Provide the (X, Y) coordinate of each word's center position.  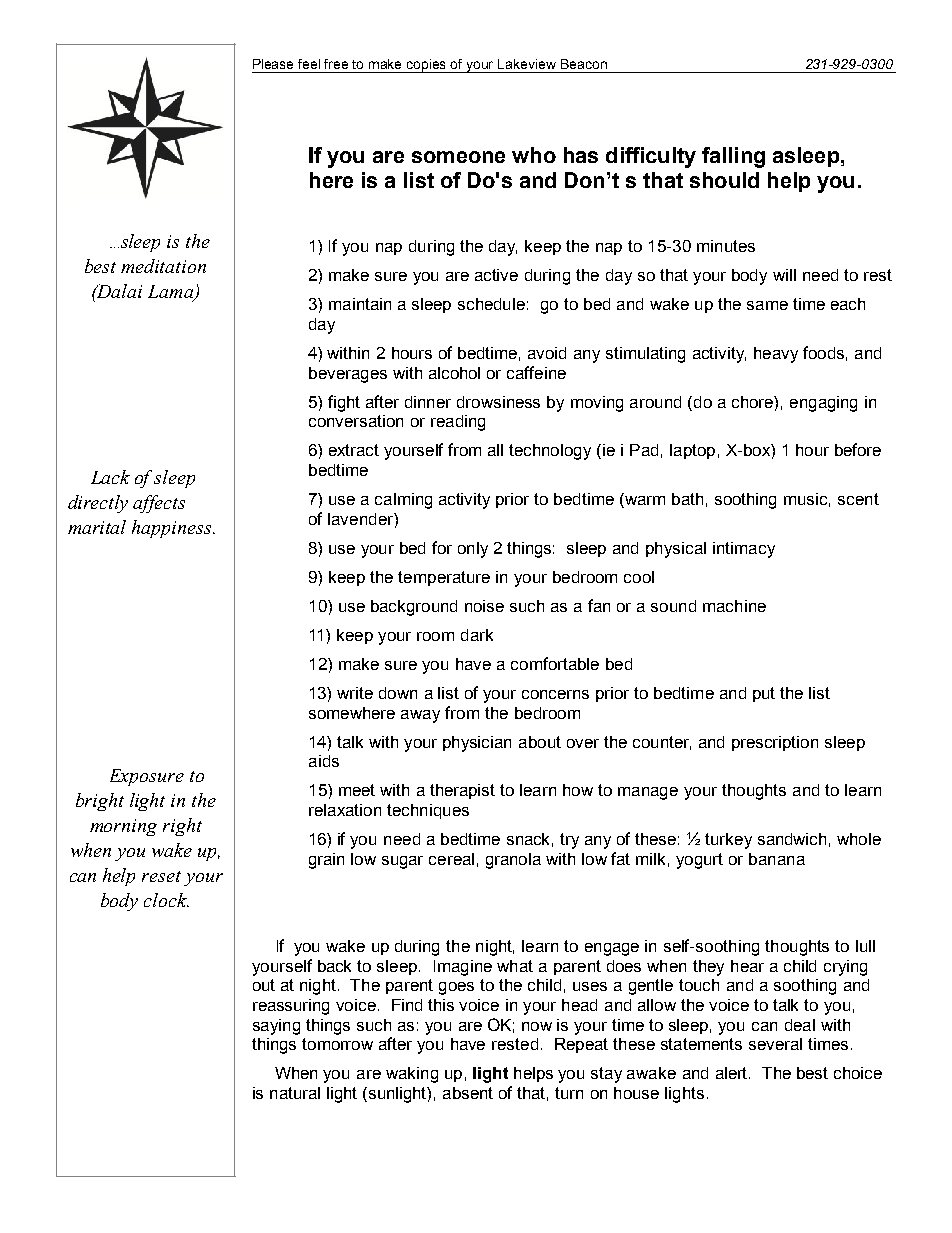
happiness (173, 529)
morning (123, 827)
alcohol (454, 373)
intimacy (744, 550)
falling (733, 157)
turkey (728, 841)
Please (273, 64)
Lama (172, 293)
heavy (776, 355)
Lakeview (527, 64)
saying (276, 1027)
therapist (462, 791)
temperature (444, 578)
